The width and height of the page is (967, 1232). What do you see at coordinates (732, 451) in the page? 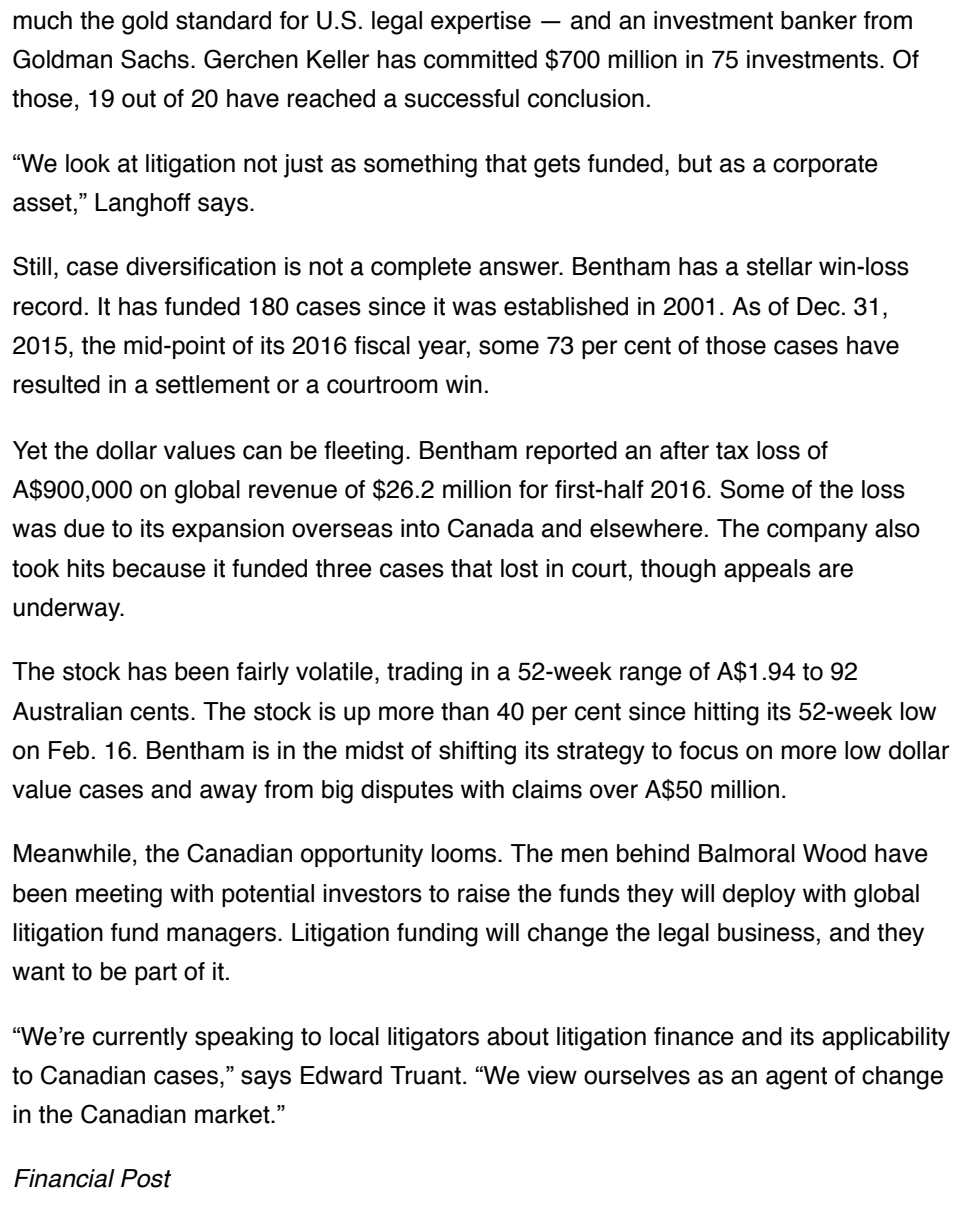
I see `tax` at bounding box center [732, 451].
